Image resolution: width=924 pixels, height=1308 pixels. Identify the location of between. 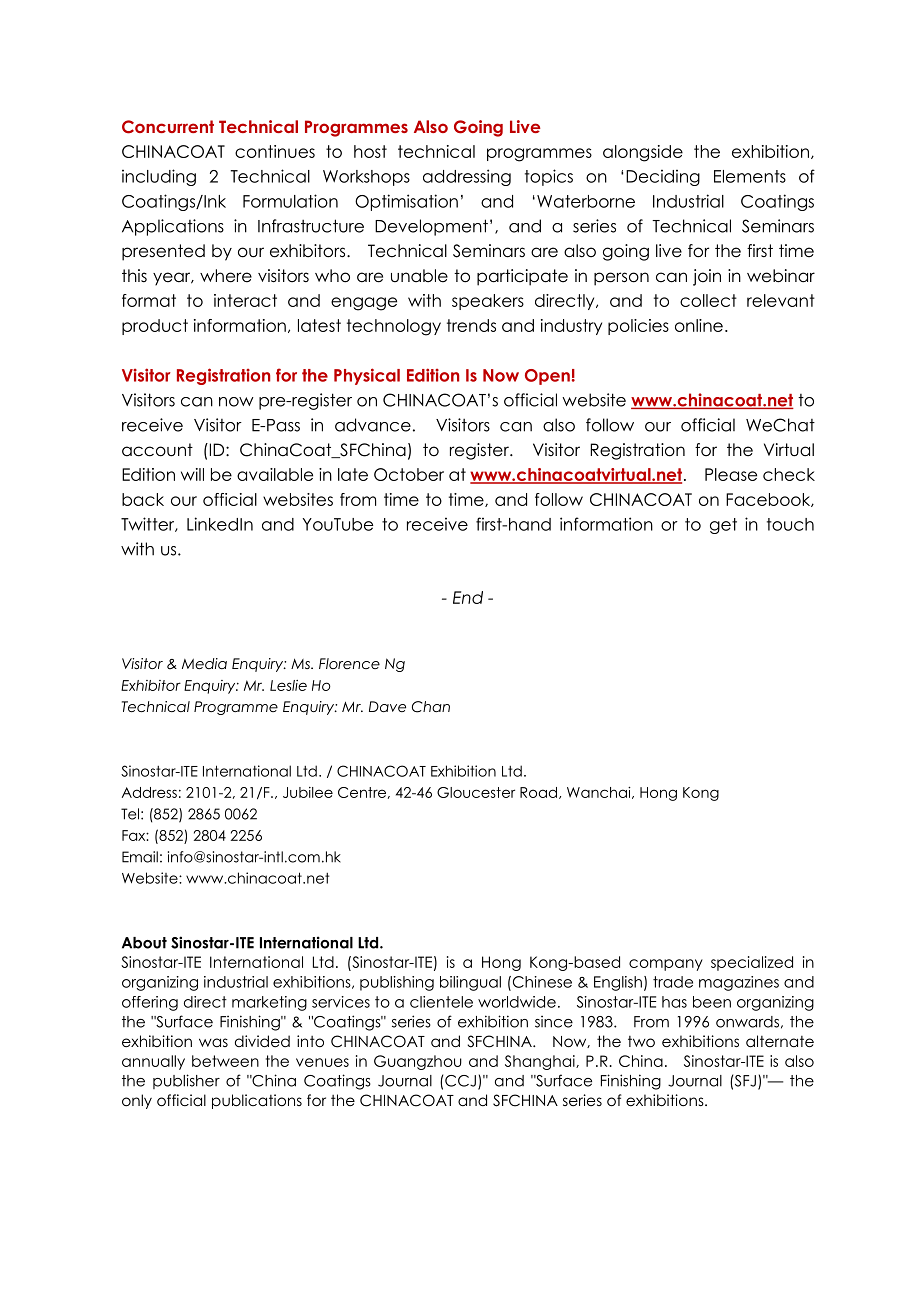
(225, 1061).
